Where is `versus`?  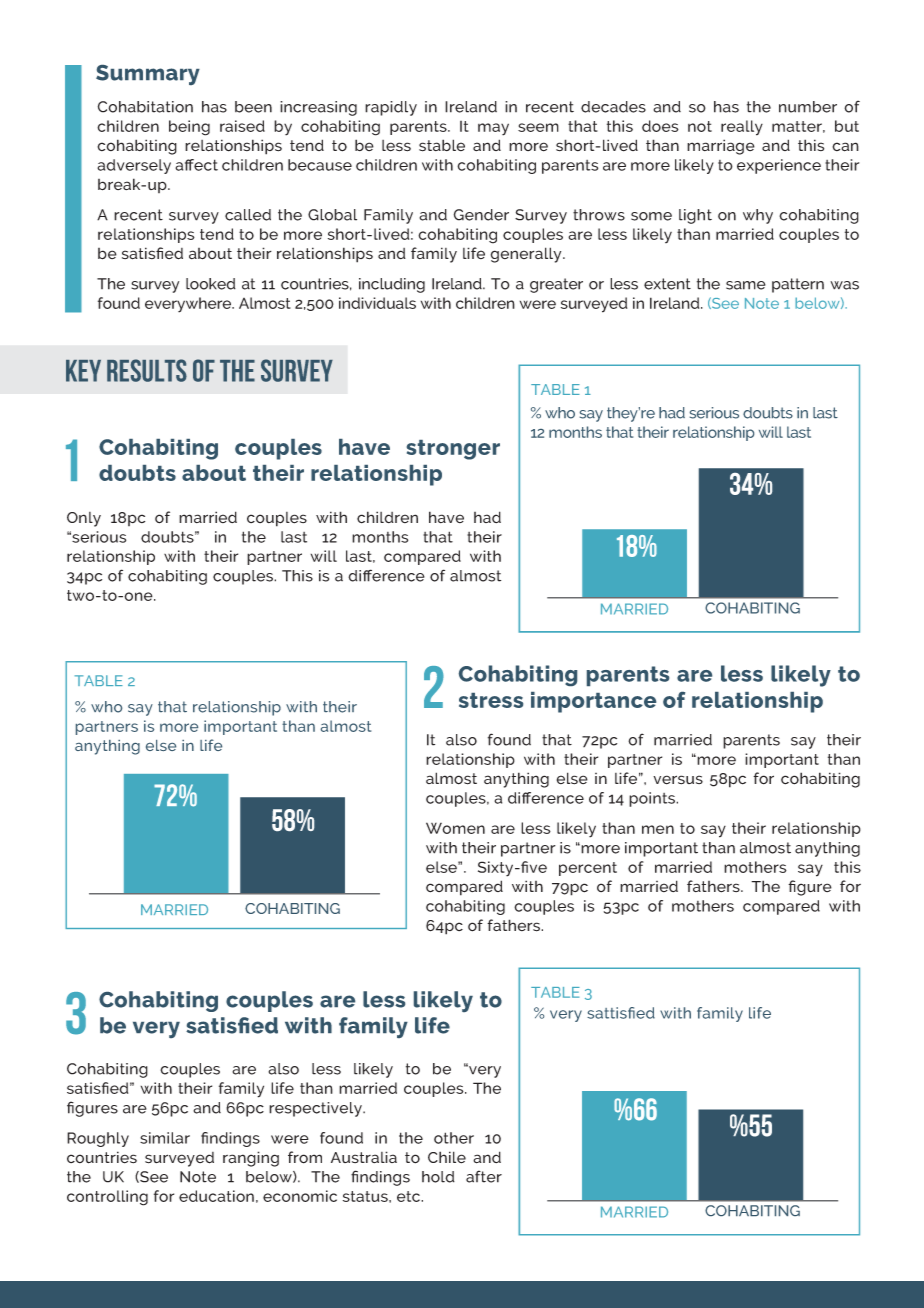 versus is located at coordinates (678, 780).
